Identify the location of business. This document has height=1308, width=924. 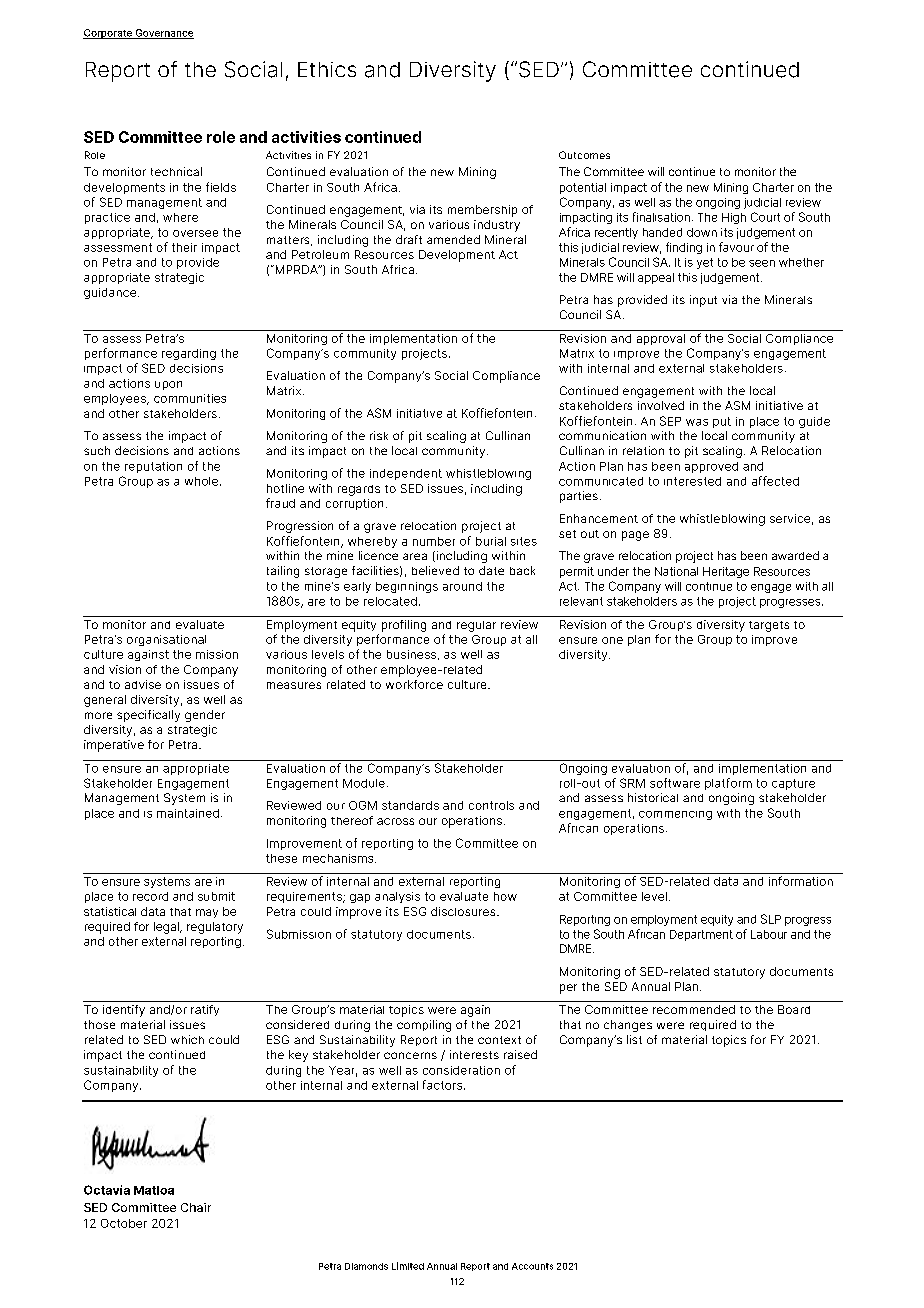
(411, 654).
